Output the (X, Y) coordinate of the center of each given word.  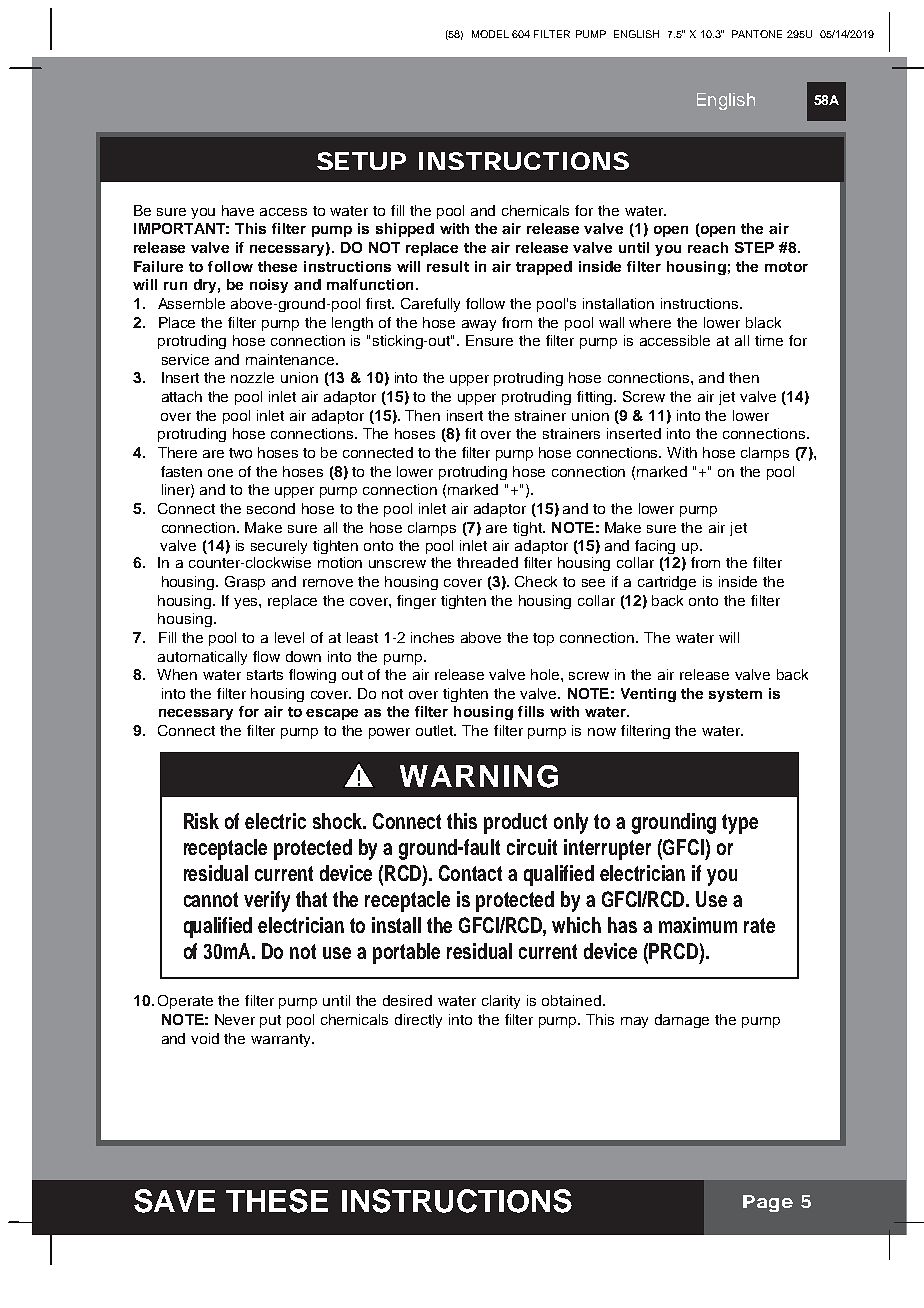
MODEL (490, 34)
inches (432, 637)
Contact (470, 873)
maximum (698, 925)
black (763, 322)
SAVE (174, 1201)
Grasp (245, 583)
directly (418, 1021)
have (238, 210)
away (479, 325)
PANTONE (757, 34)
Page (768, 1203)
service (185, 359)
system (735, 695)
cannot (211, 899)
